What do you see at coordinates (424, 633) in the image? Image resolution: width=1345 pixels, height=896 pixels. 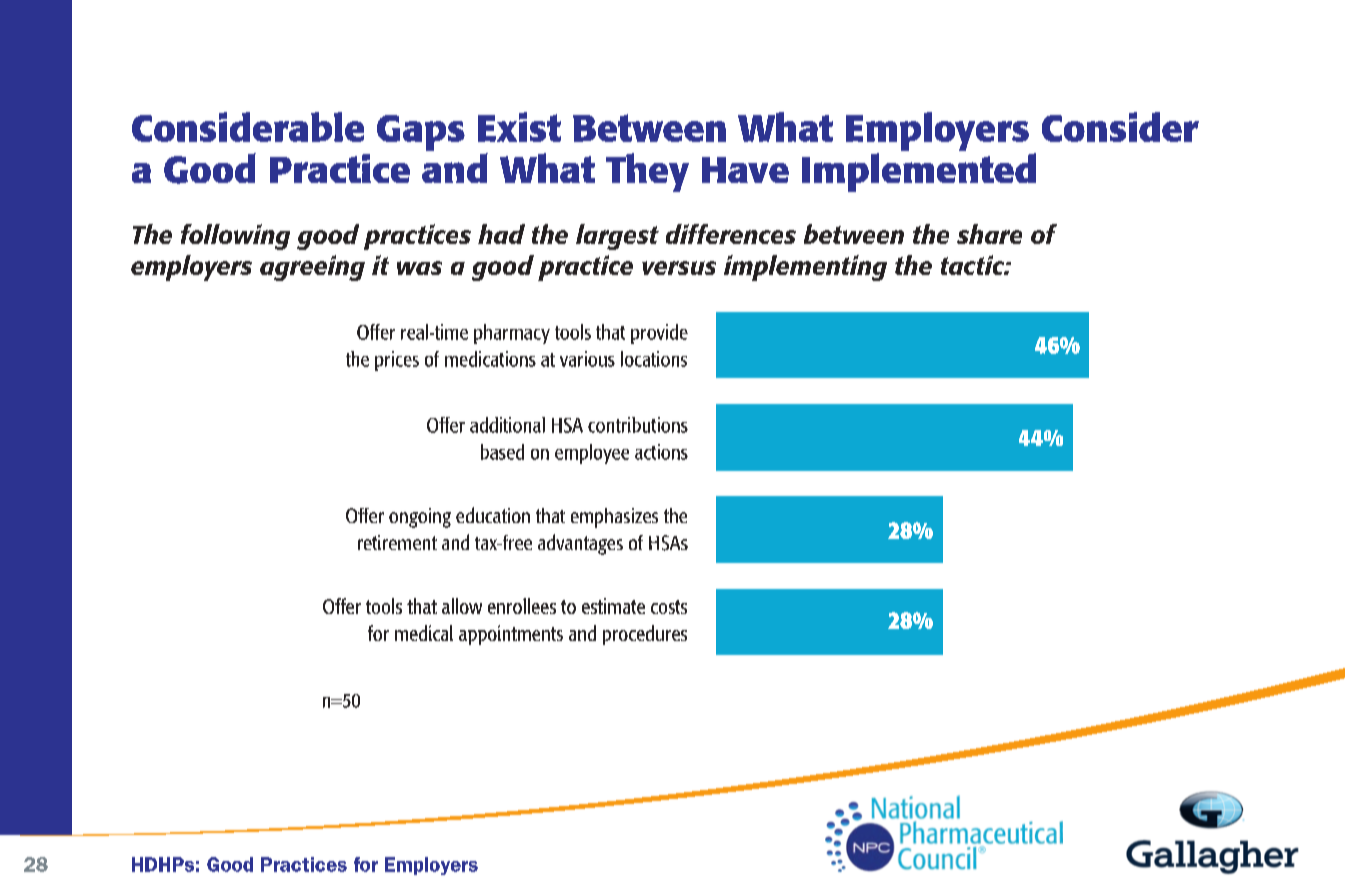 I see `medical` at bounding box center [424, 633].
